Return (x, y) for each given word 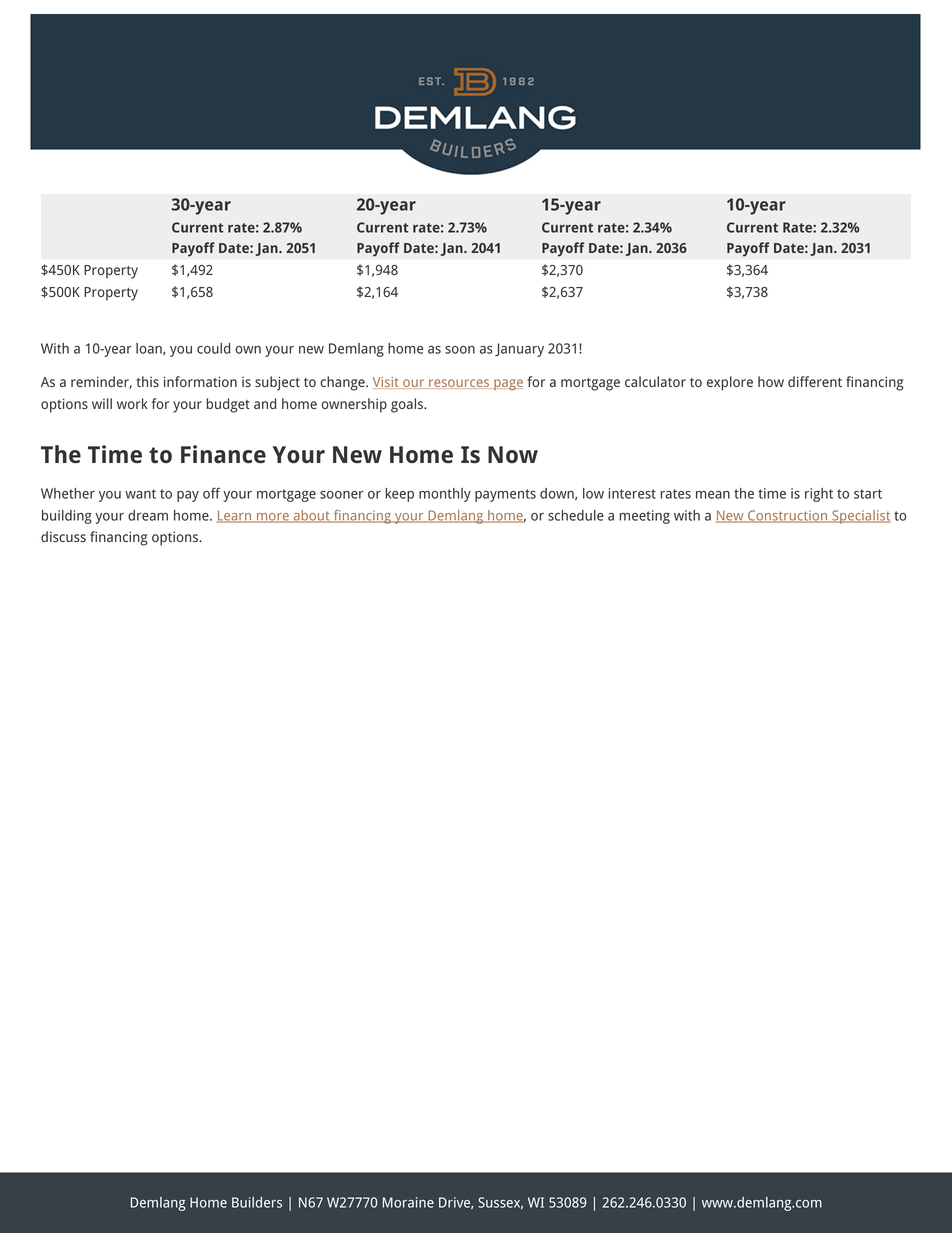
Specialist (860, 517)
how (771, 381)
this (148, 381)
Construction (788, 516)
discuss (63, 536)
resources (459, 384)
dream (148, 515)
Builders (257, 1202)
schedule (576, 515)
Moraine (408, 1202)
